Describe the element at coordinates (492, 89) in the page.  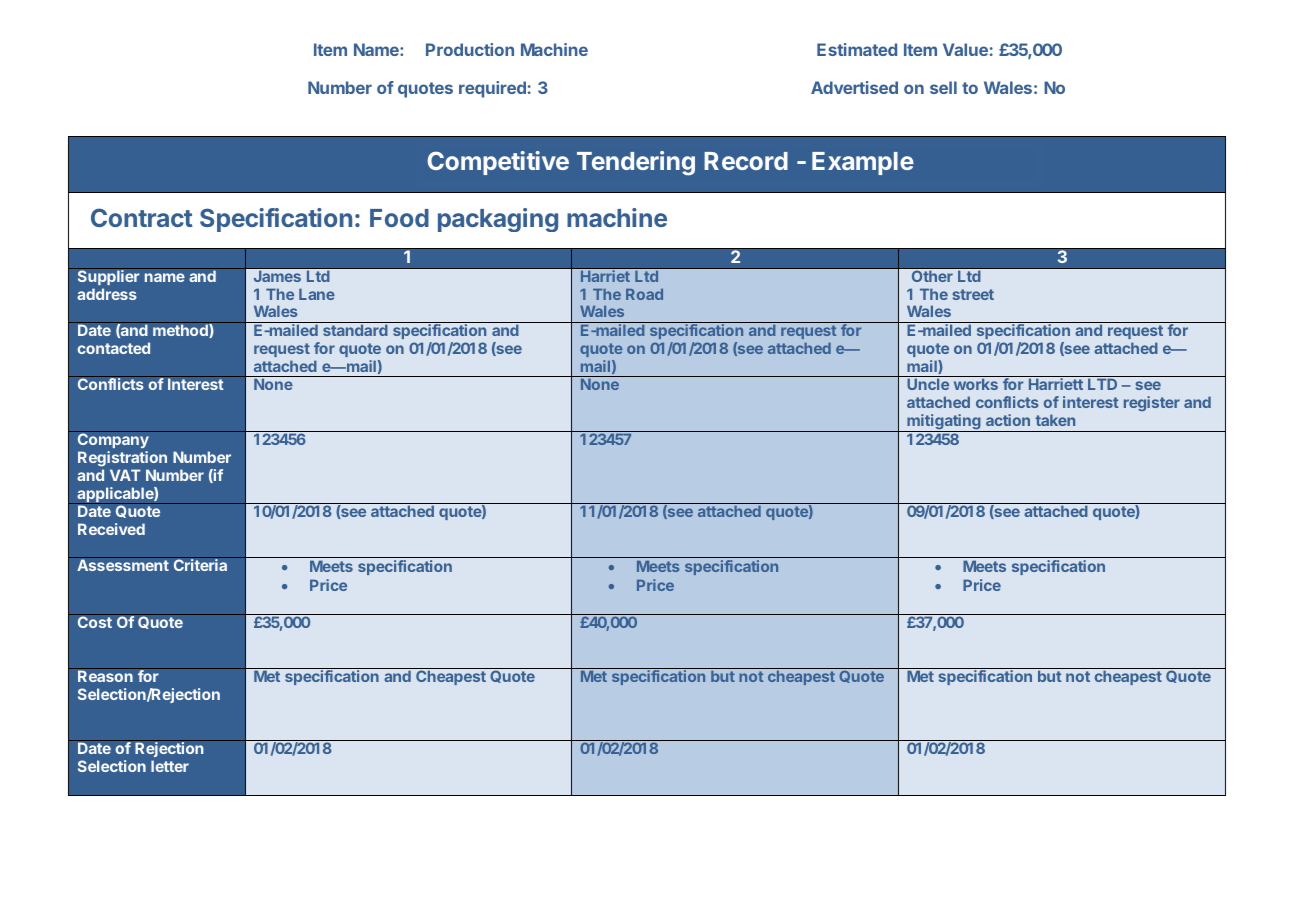
I see `required` at that location.
